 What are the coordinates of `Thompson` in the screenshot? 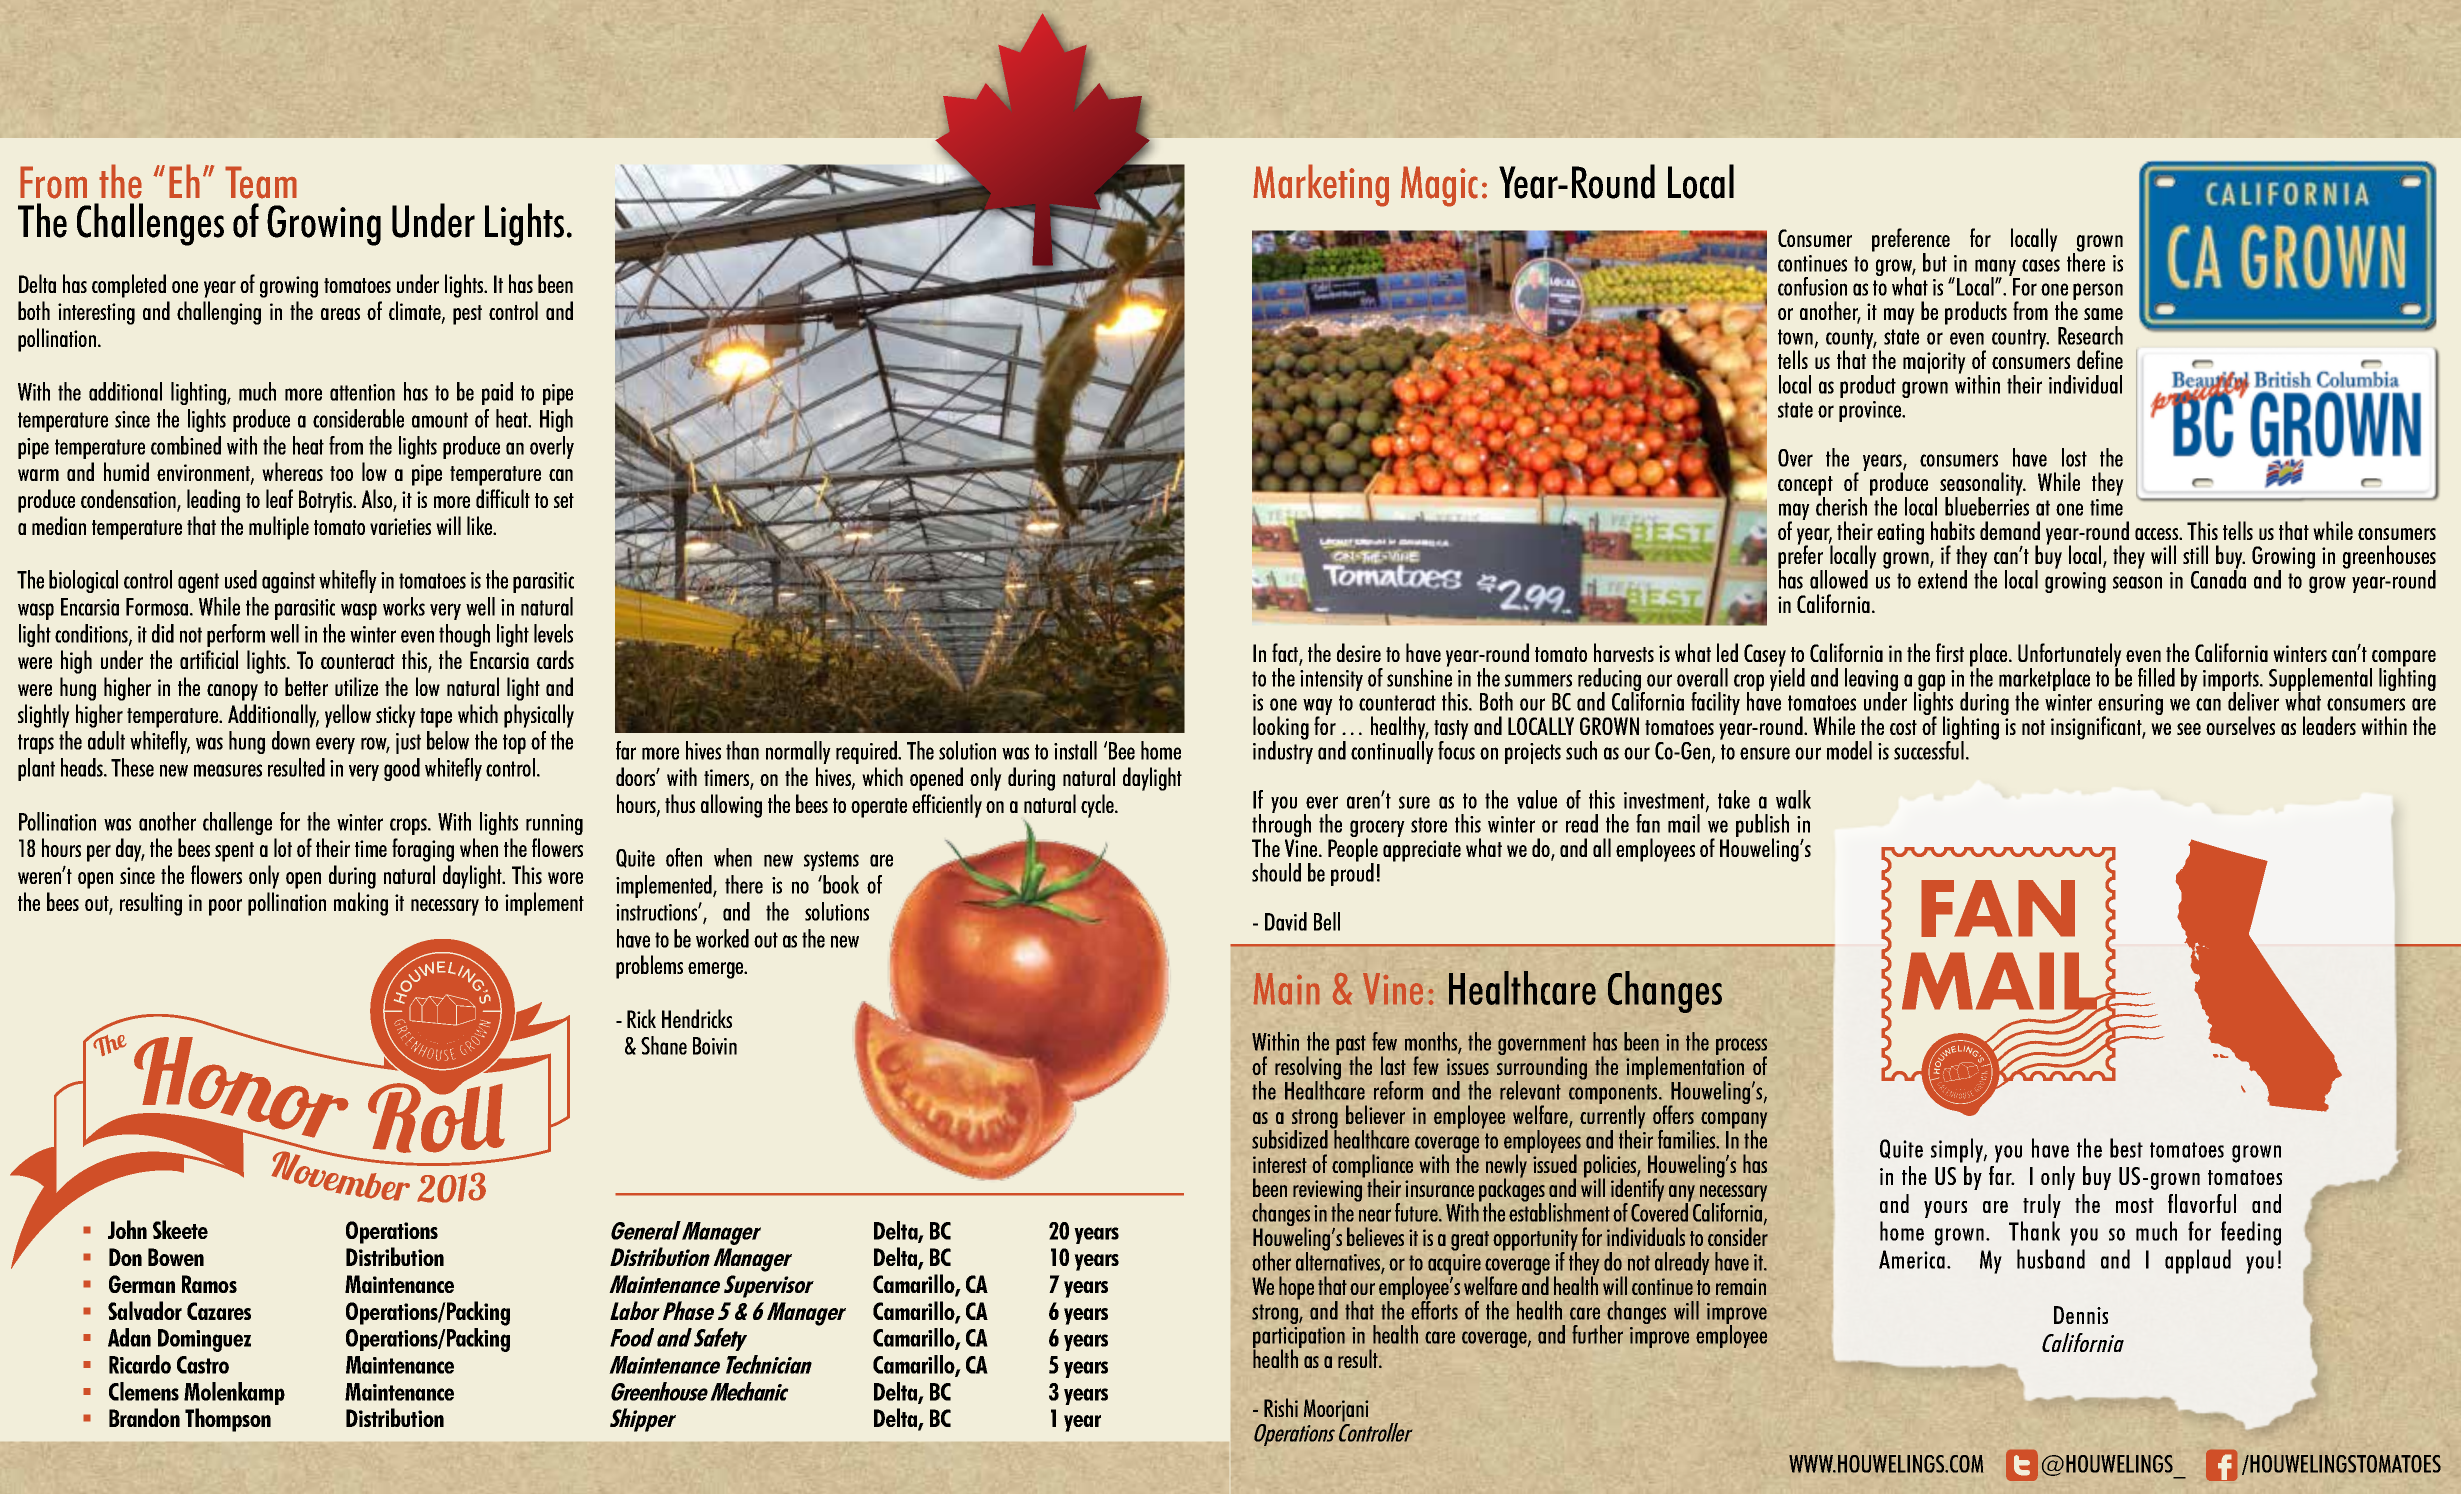 It's located at (228, 1420).
